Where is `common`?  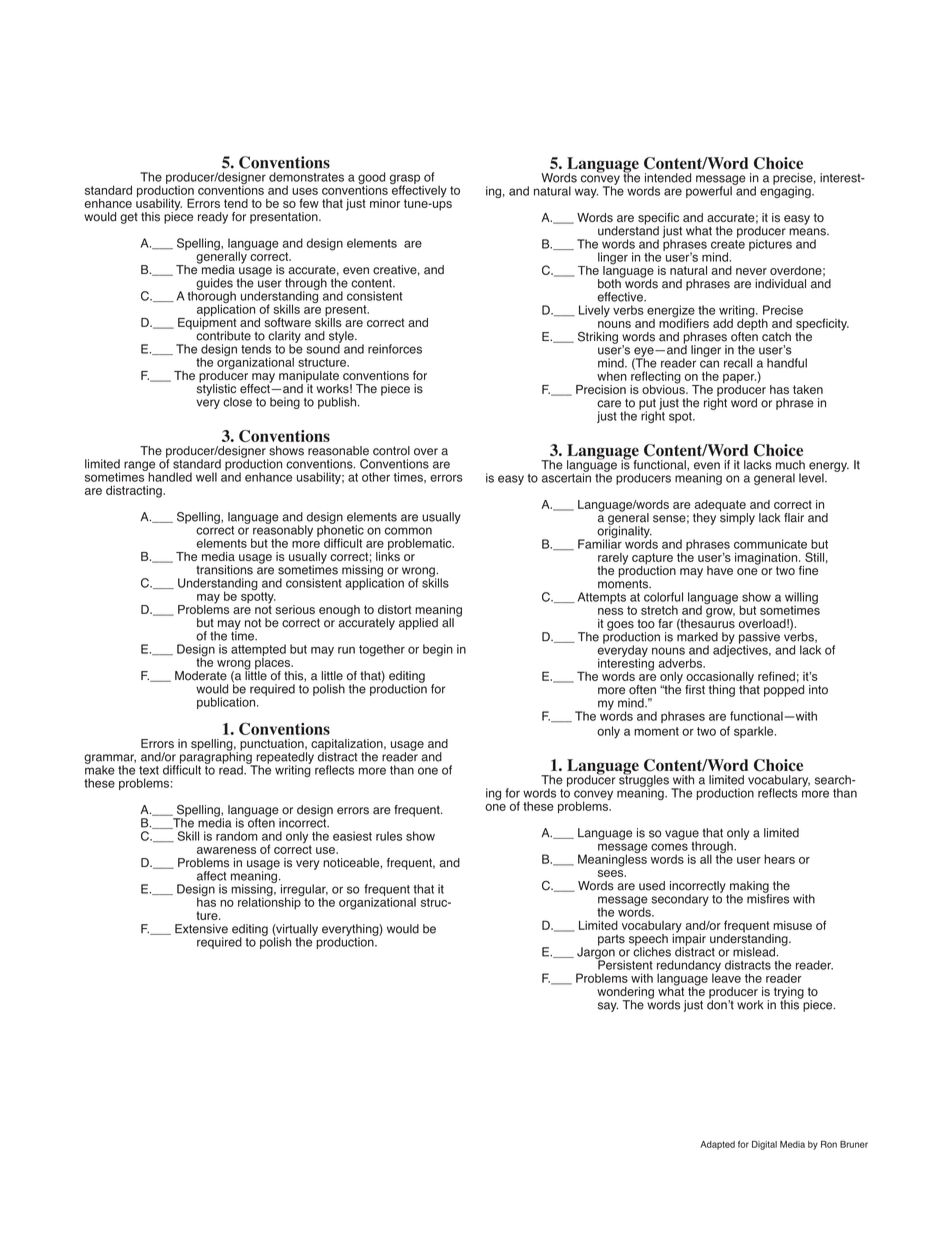 common is located at coordinates (408, 531).
